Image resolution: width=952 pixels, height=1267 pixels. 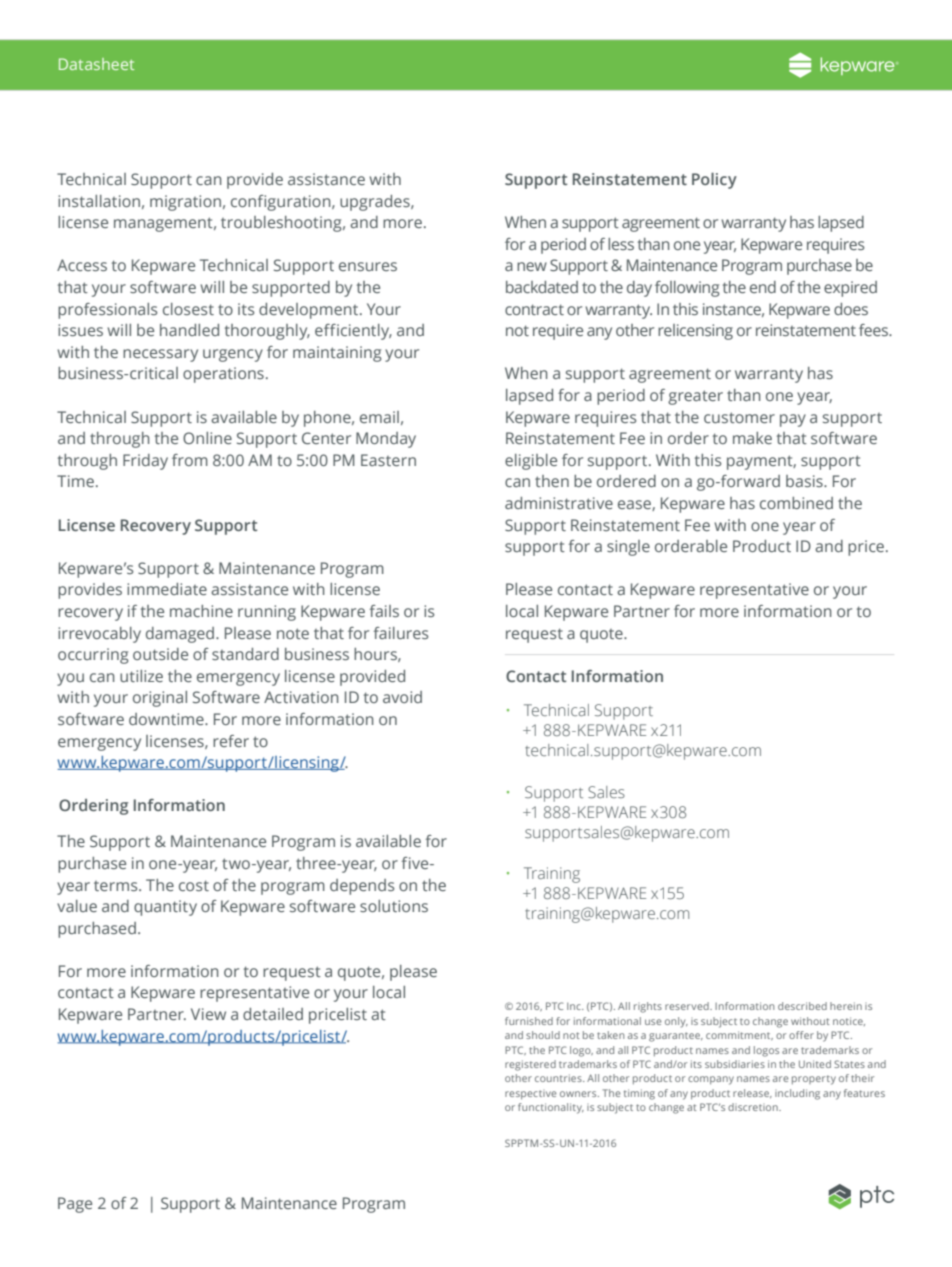 I want to click on upgrades, so click(x=376, y=203).
